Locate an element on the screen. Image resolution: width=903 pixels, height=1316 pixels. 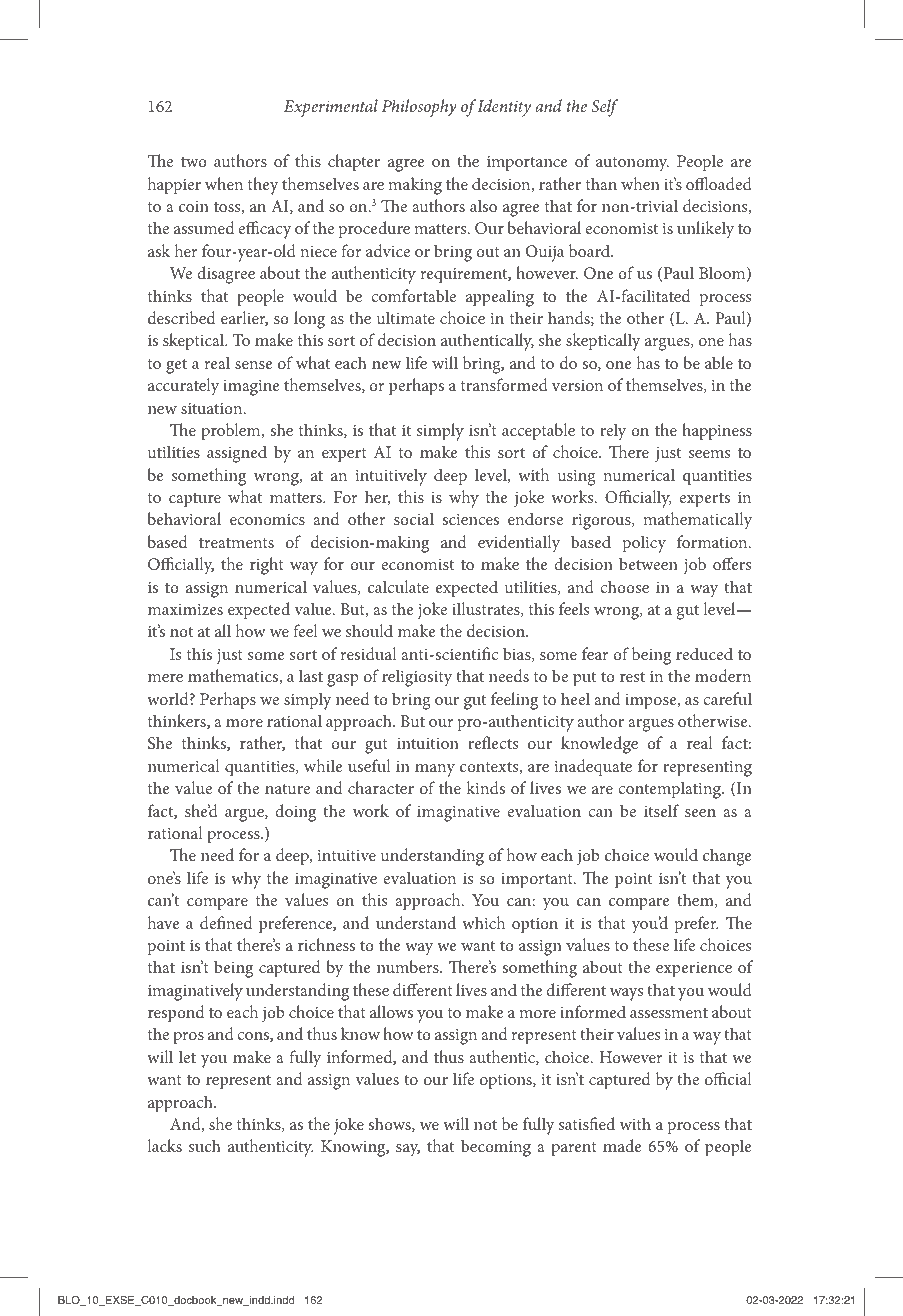
situation is located at coordinates (213, 408).
